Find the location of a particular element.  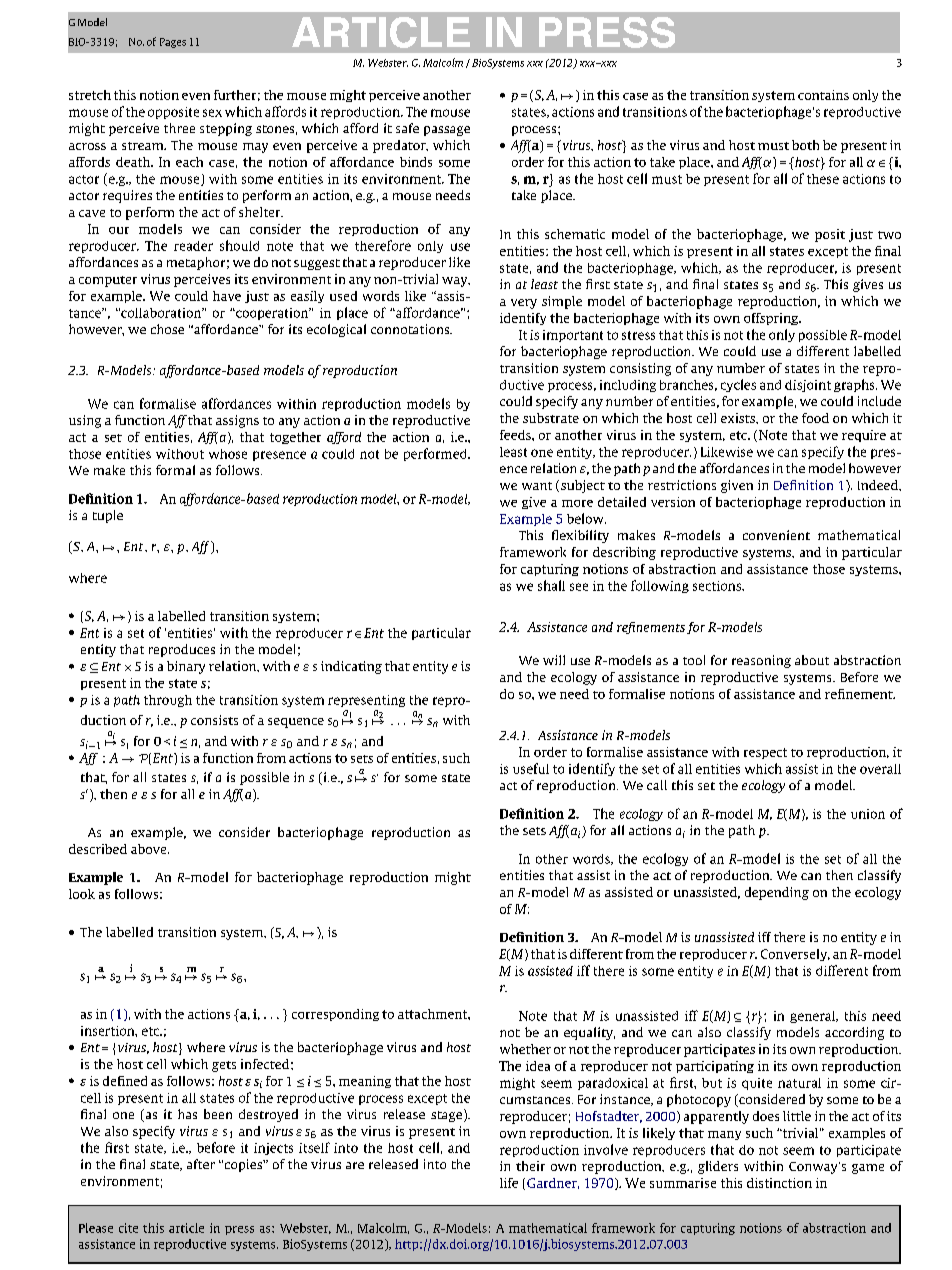

whose is located at coordinates (228, 454).
